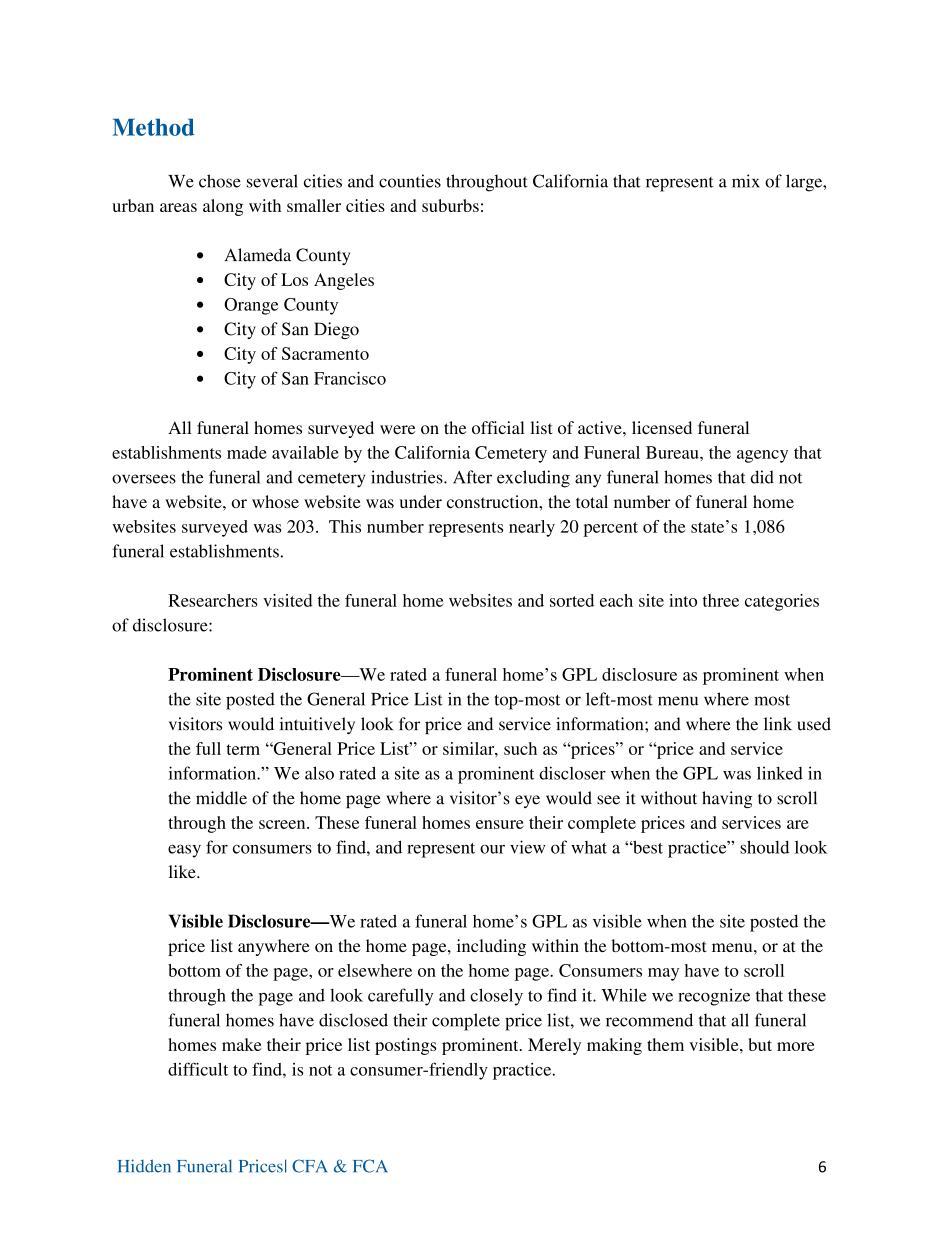  Describe the element at coordinates (144, 1166) in the screenshot. I see `Hidden` at that location.
